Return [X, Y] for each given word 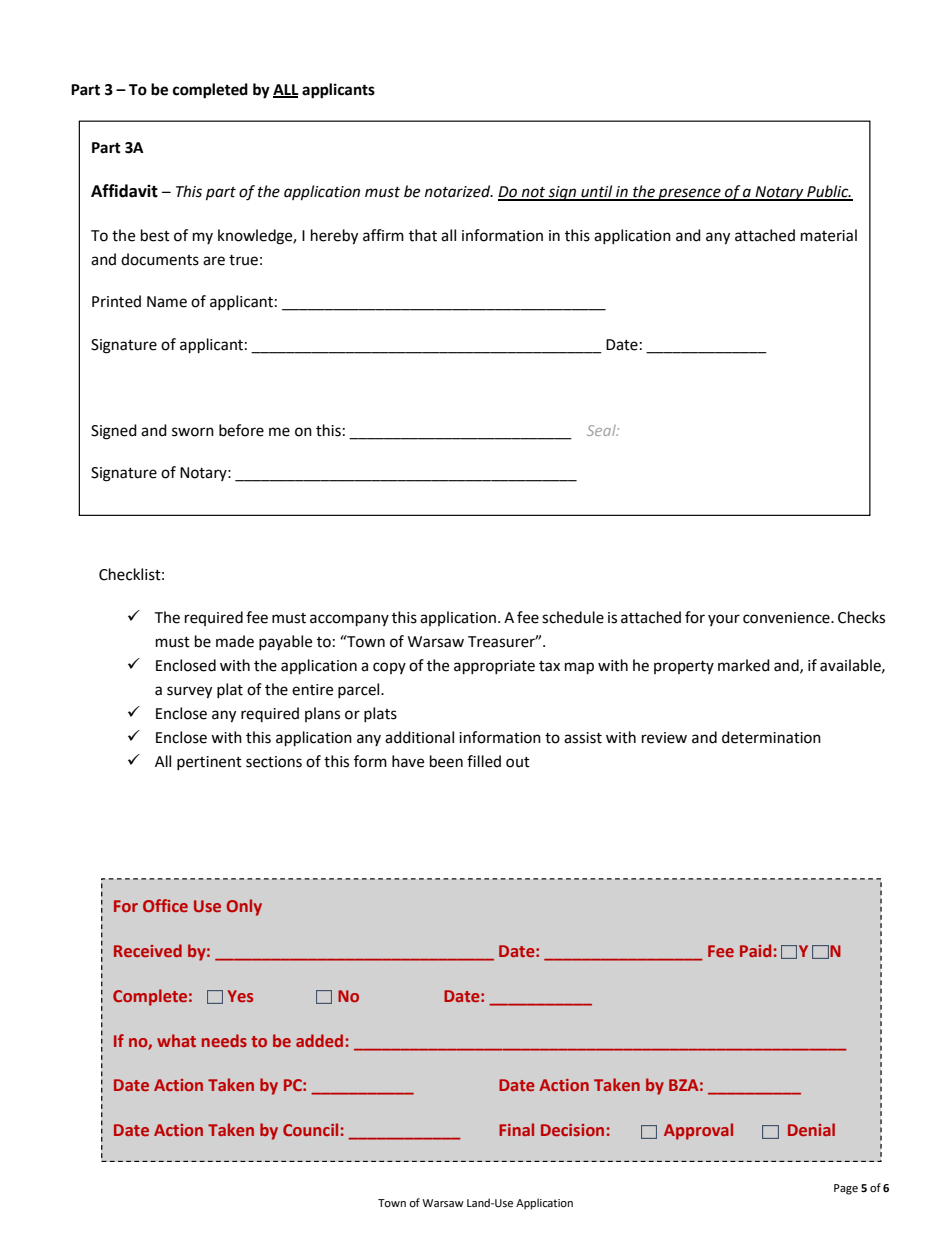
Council [310, 1129]
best [155, 235]
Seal [602, 430]
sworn [193, 432]
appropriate [494, 667]
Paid [755, 950]
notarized [459, 191]
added [319, 1040]
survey [189, 692]
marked [744, 665]
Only [244, 907]
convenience [787, 618]
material [829, 235]
